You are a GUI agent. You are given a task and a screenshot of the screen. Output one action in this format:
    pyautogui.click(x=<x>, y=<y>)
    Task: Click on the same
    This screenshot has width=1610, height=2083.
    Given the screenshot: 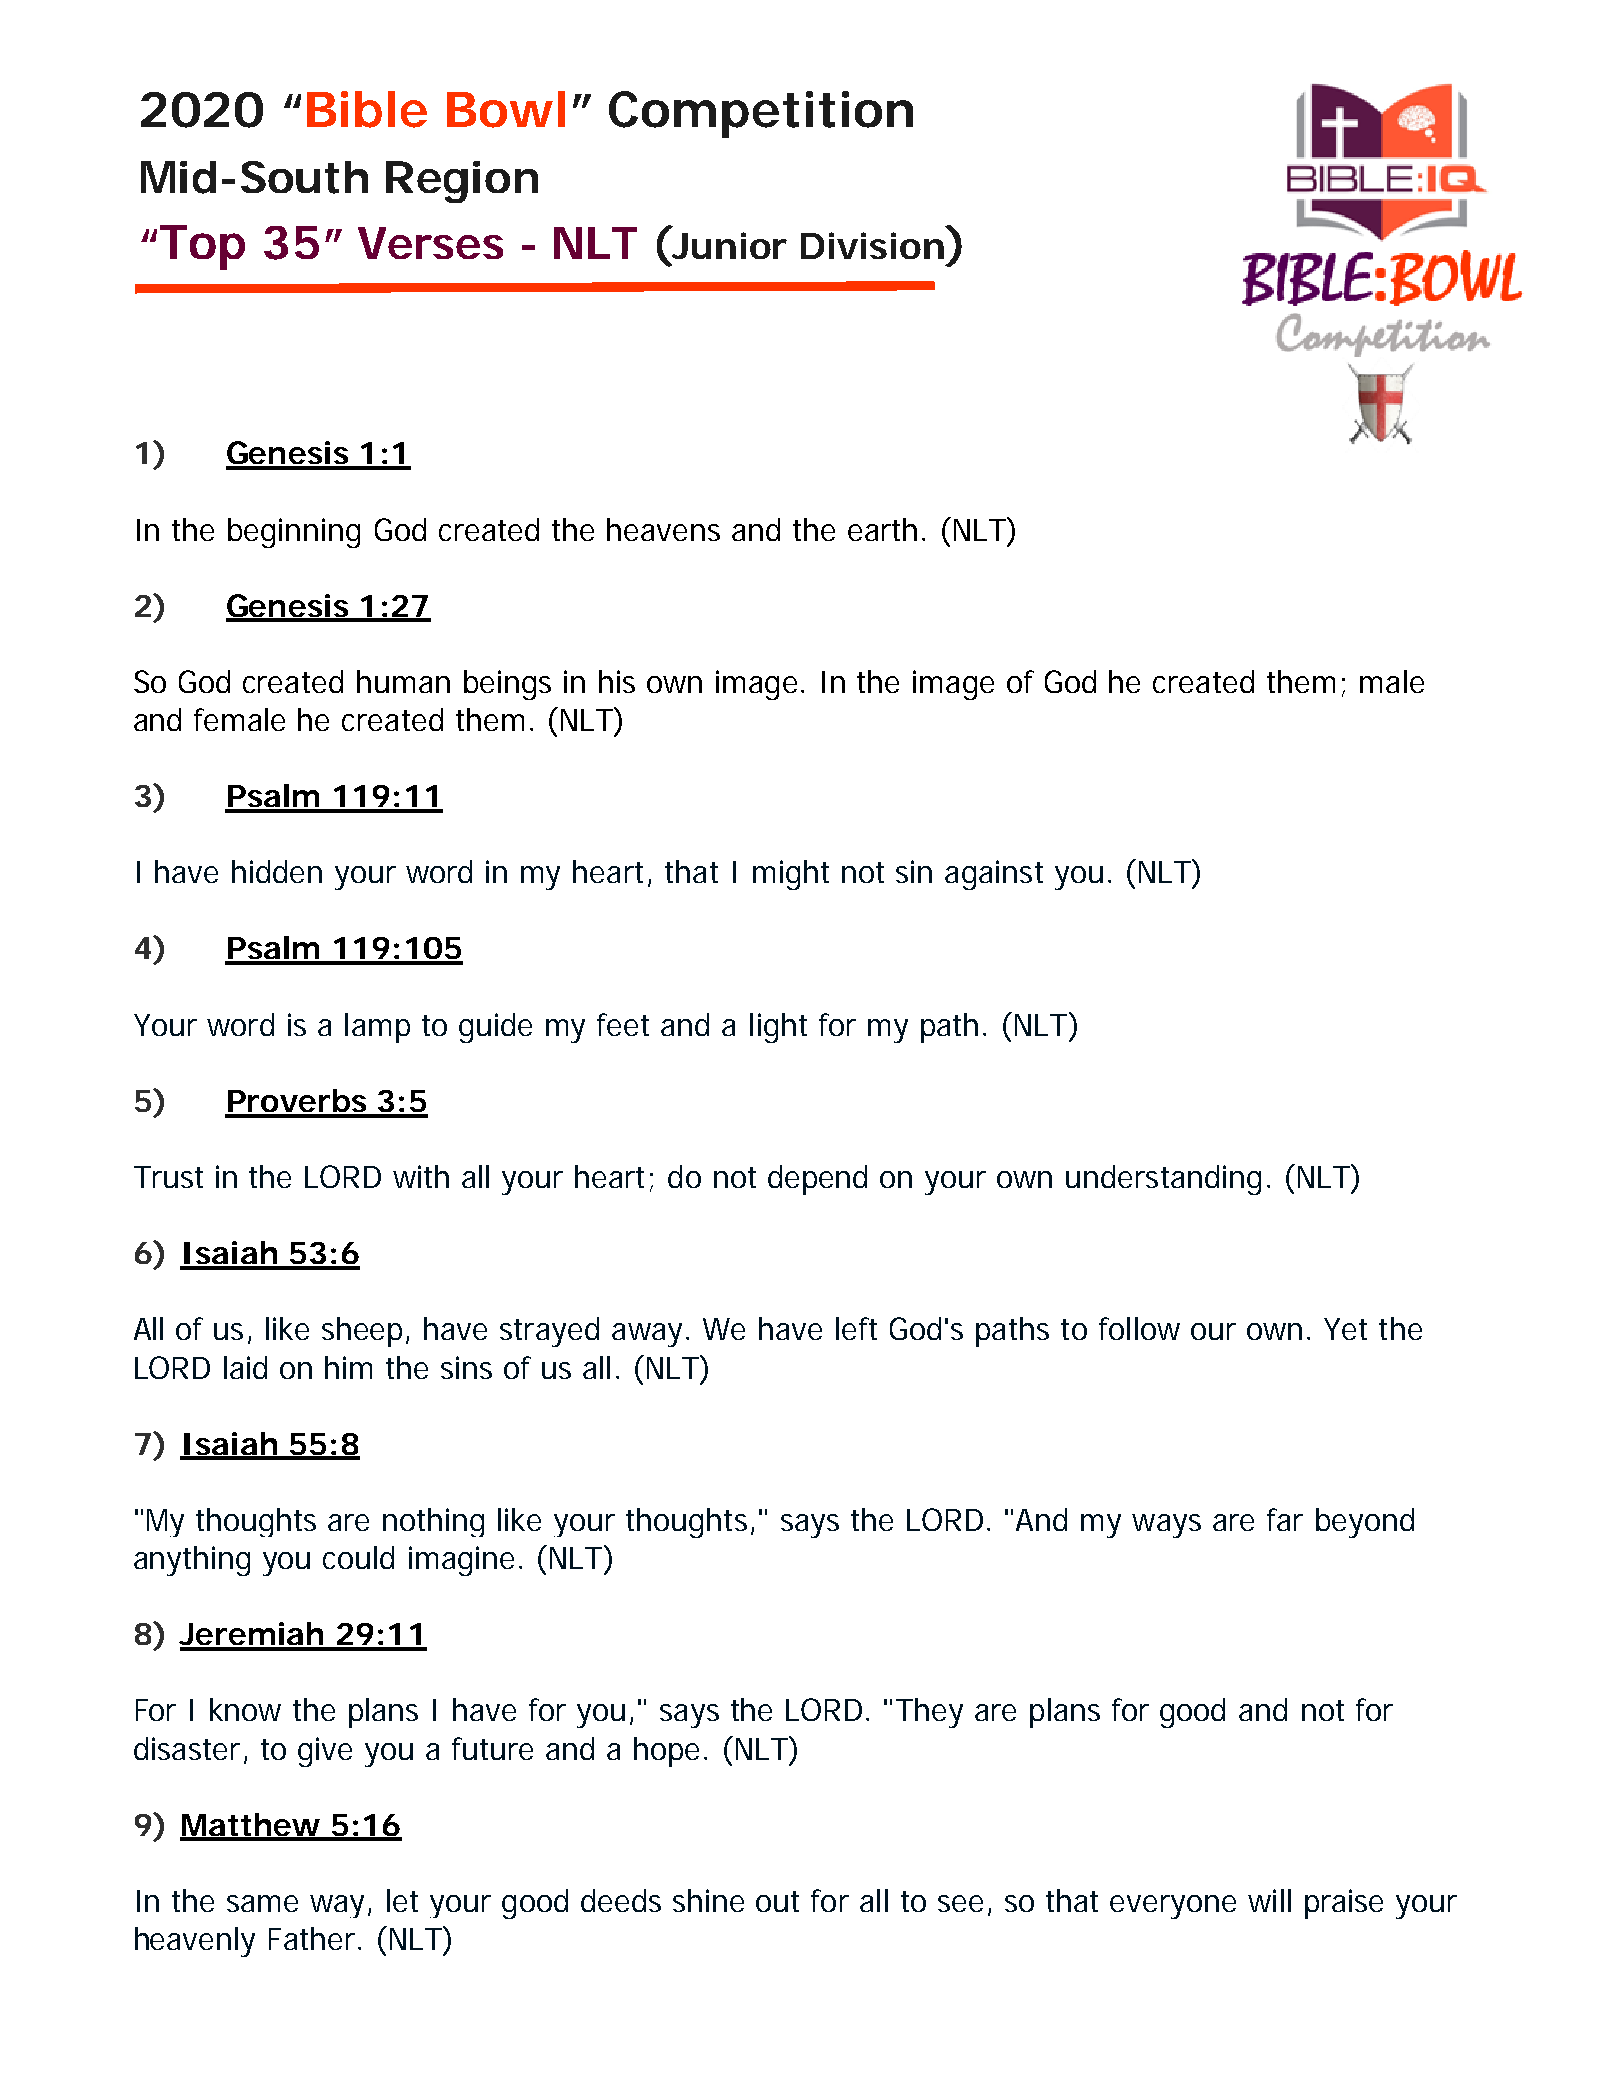 What is the action you would take?
    pyautogui.click(x=262, y=1903)
